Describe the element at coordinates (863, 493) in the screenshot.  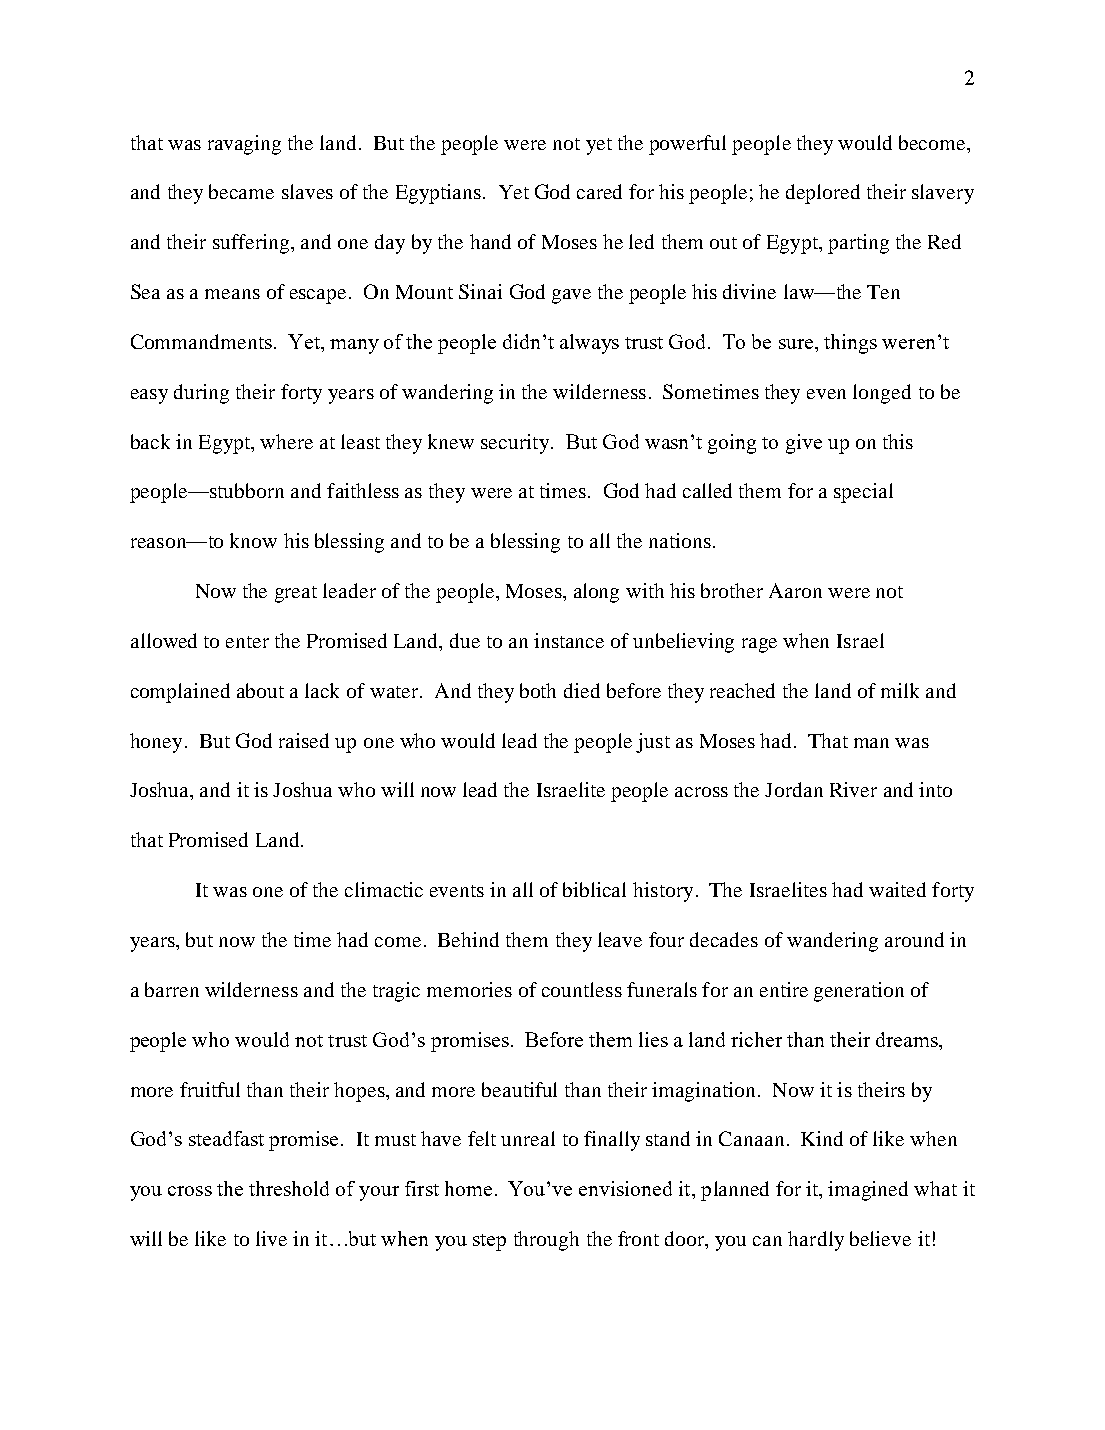
I see `special` at that location.
